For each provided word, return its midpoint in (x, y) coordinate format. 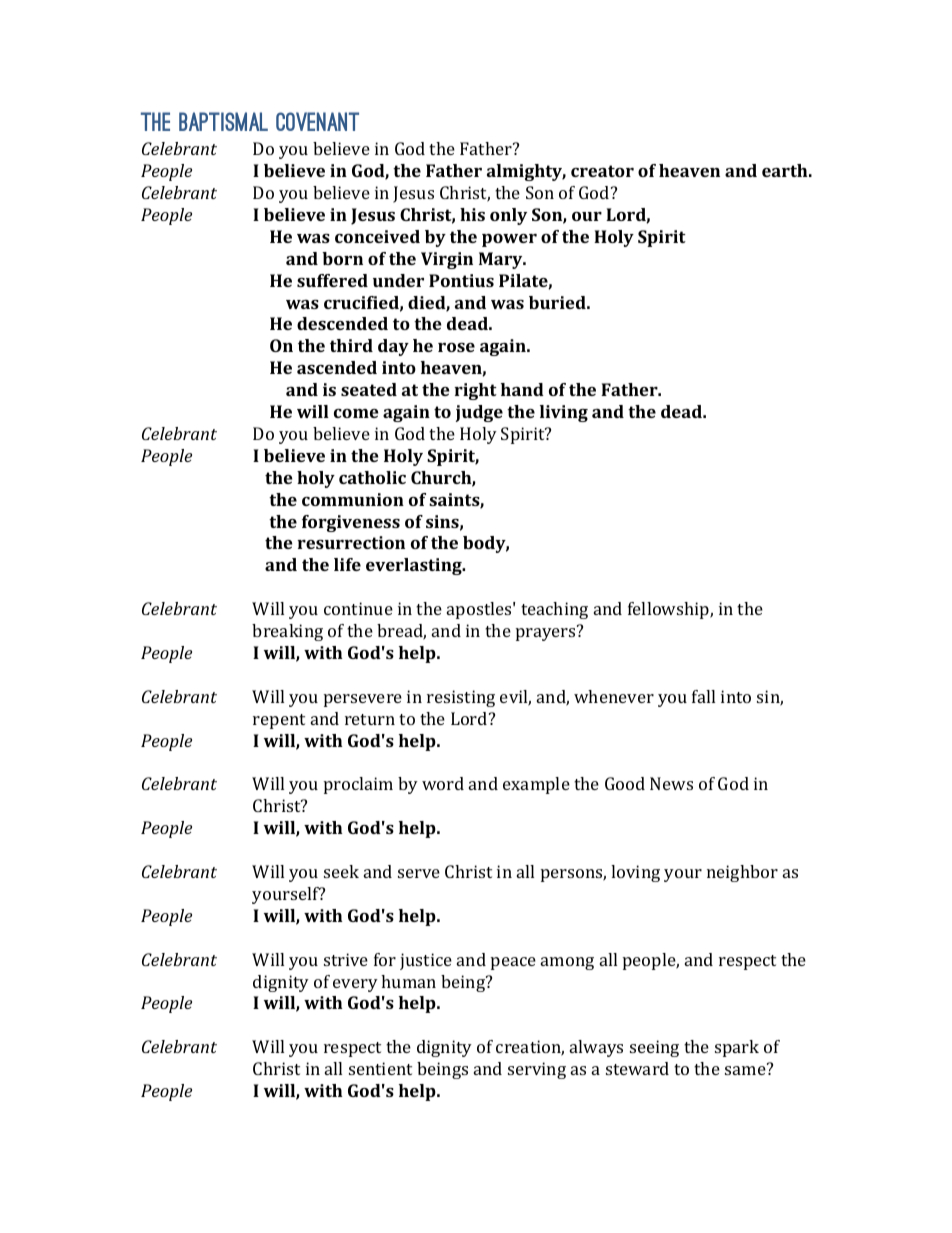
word (443, 783)
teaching (554, 610)
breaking (287, 632)
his (472, 214)
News (671, 783)
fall (703, 696)
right (475, 391)
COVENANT (317, 121)
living (564, 413)
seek (341, 871)
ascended (337, 367)
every (355, 985)
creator (602, 171)
